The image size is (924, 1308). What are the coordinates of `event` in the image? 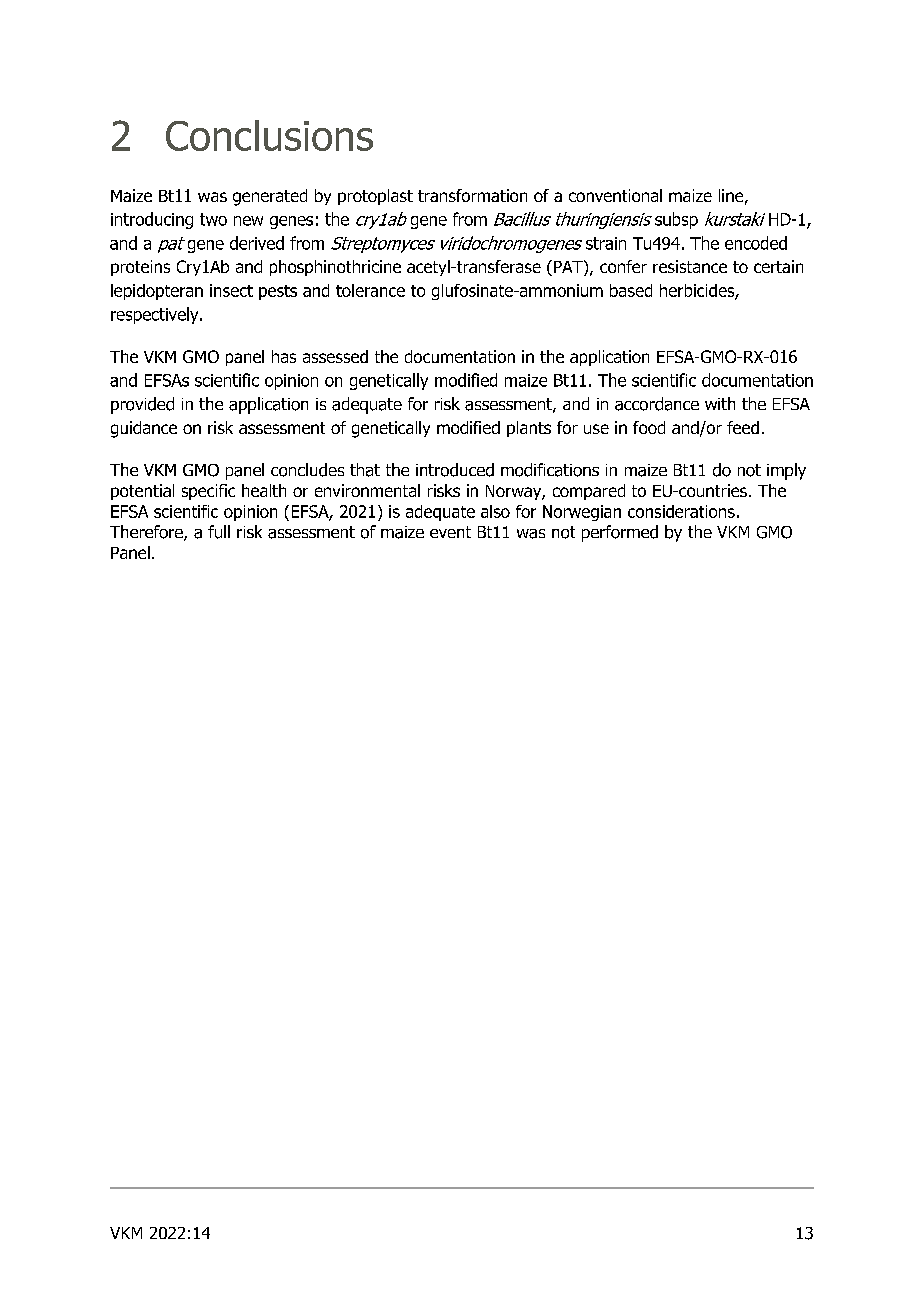 It's located at (450, 532).
